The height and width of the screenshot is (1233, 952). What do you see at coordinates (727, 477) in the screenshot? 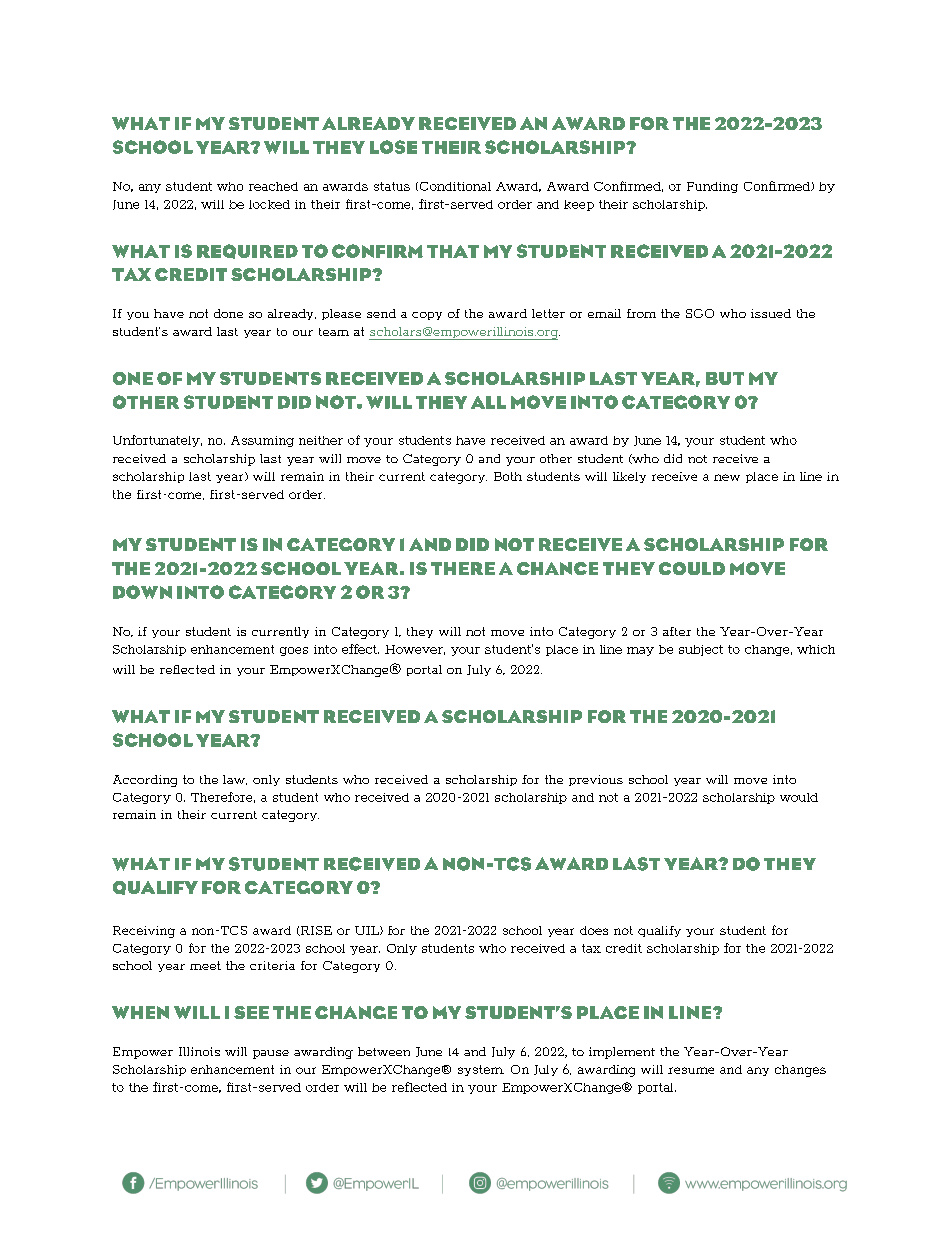
I see `new` at bounding box center [727, 477].
